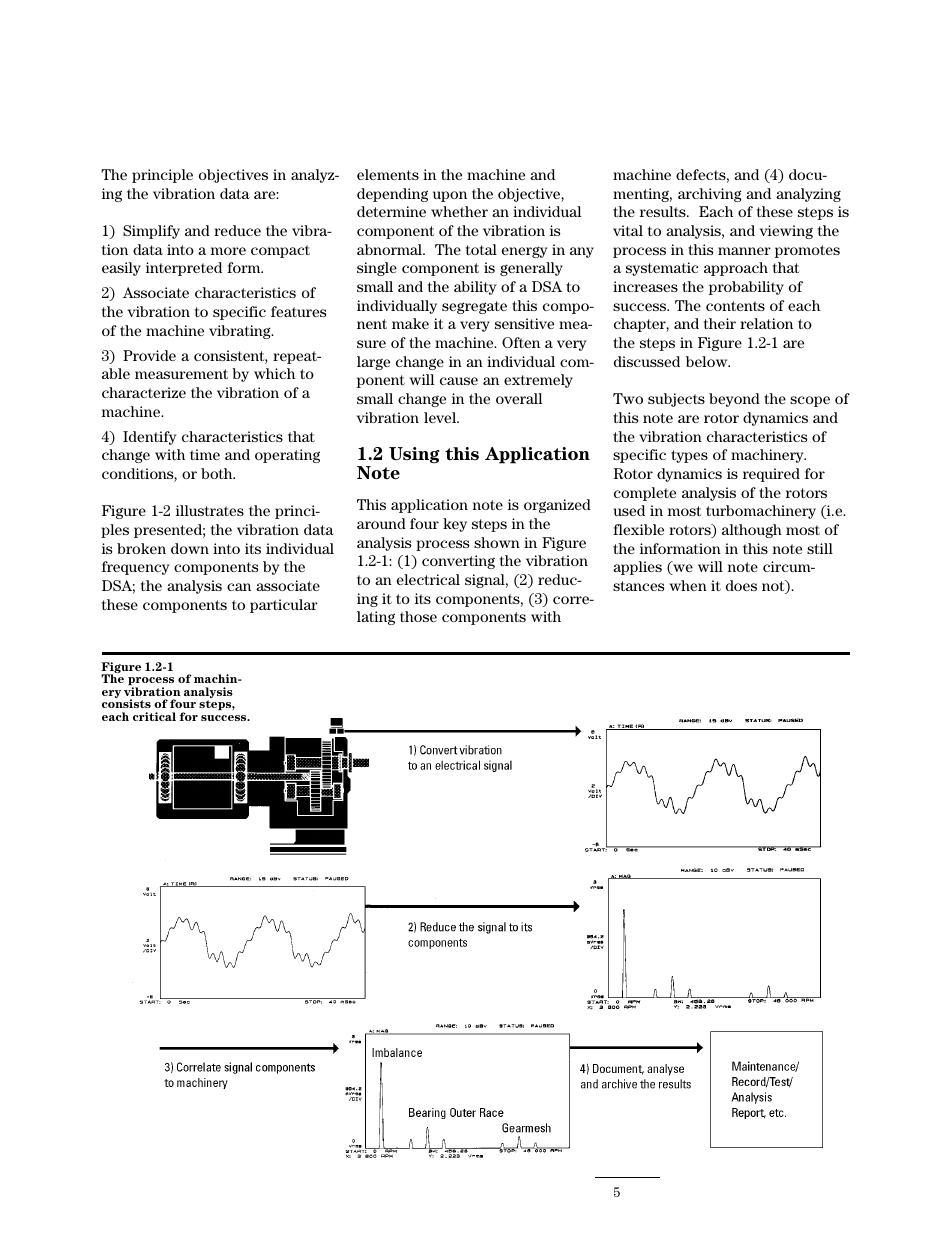 The width and height of the screenshot is (952, 1233). I want to click on Provide, so click(149, 355).
